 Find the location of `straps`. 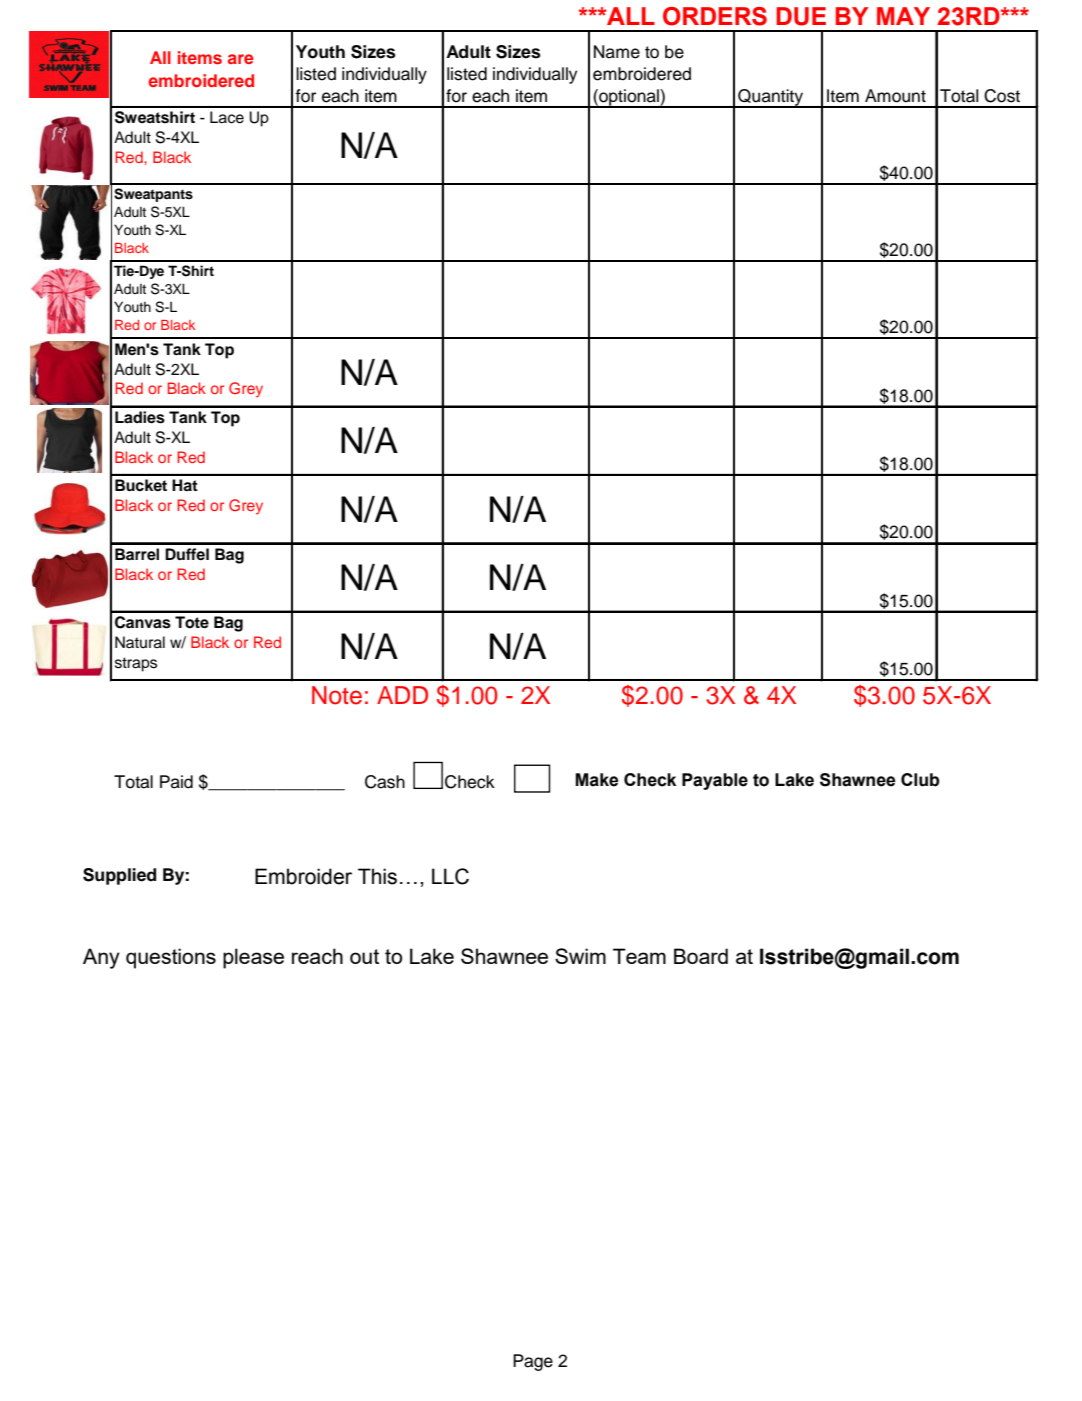

straps is located at coordinates (136, 664).
